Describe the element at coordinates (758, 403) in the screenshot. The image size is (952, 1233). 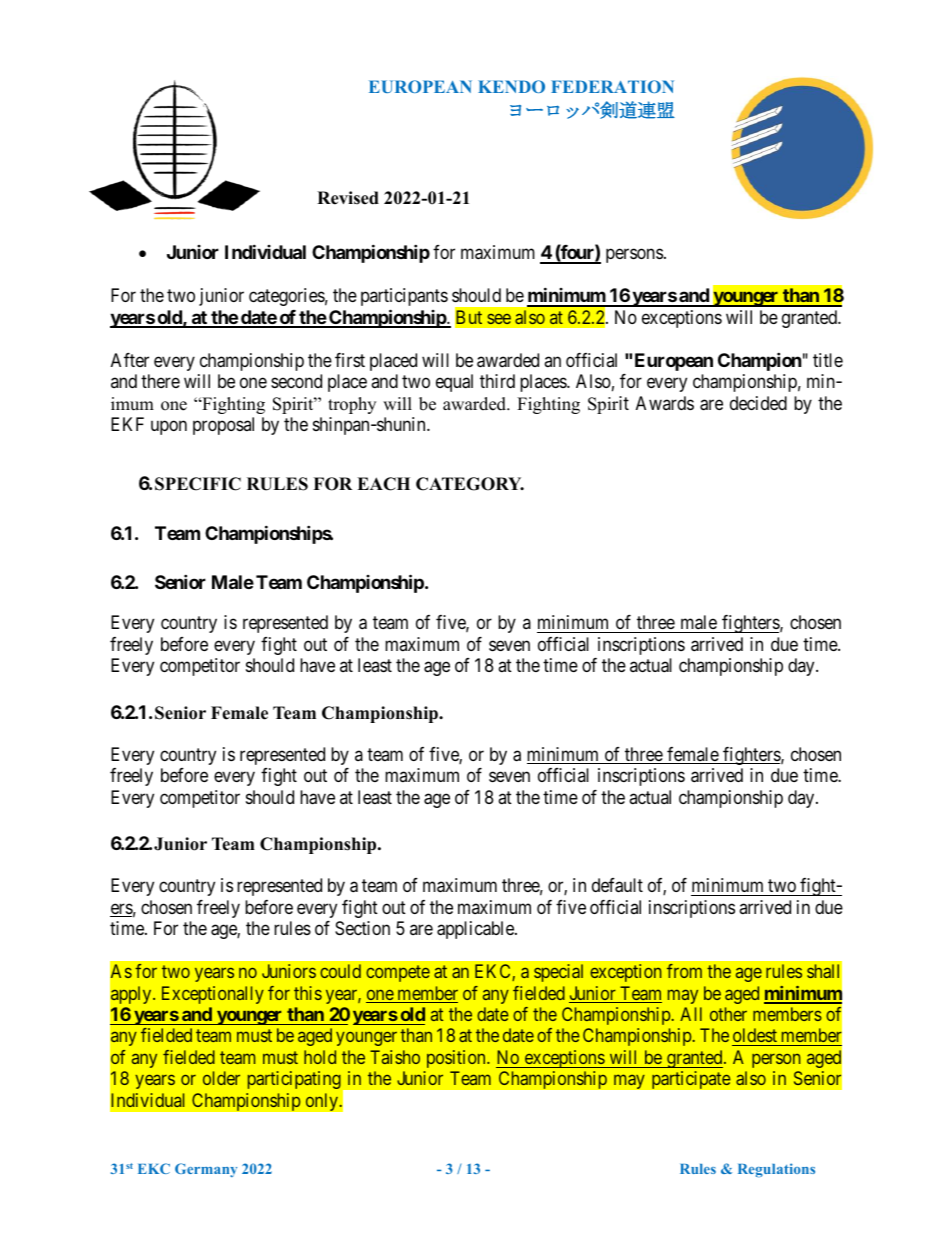
I see `decided` at that location.
